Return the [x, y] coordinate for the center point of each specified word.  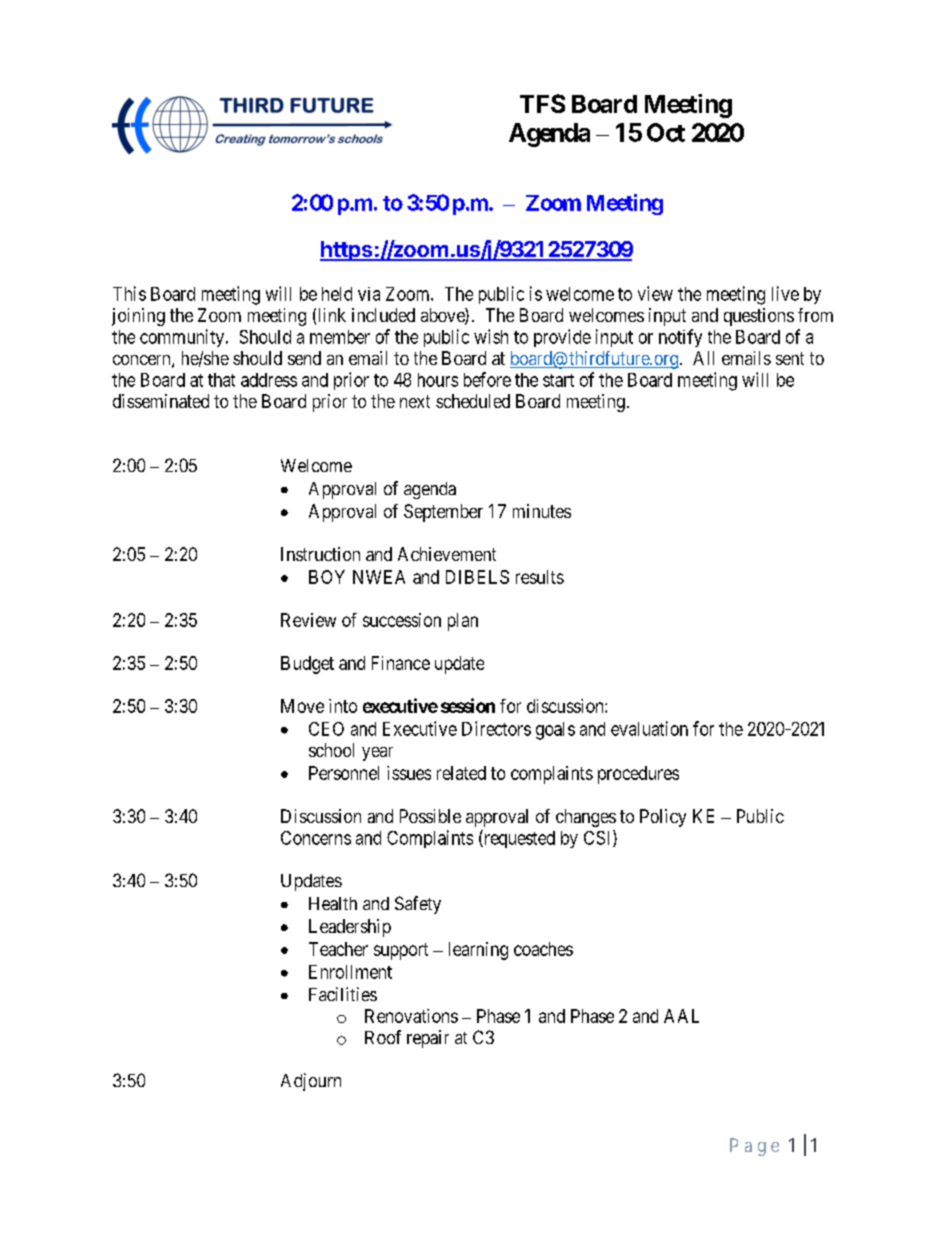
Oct [666, 132]
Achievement [447, 554]
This [129, 293]
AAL [681, 1016]
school [331, 750]
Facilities [343, 994]
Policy [663, 818]
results [540, 577]
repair [428, 1039]
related [461, 773]
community [183, 338]
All [703, 358]
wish [491, 336]
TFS [542, 103]
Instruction [320, 554]
